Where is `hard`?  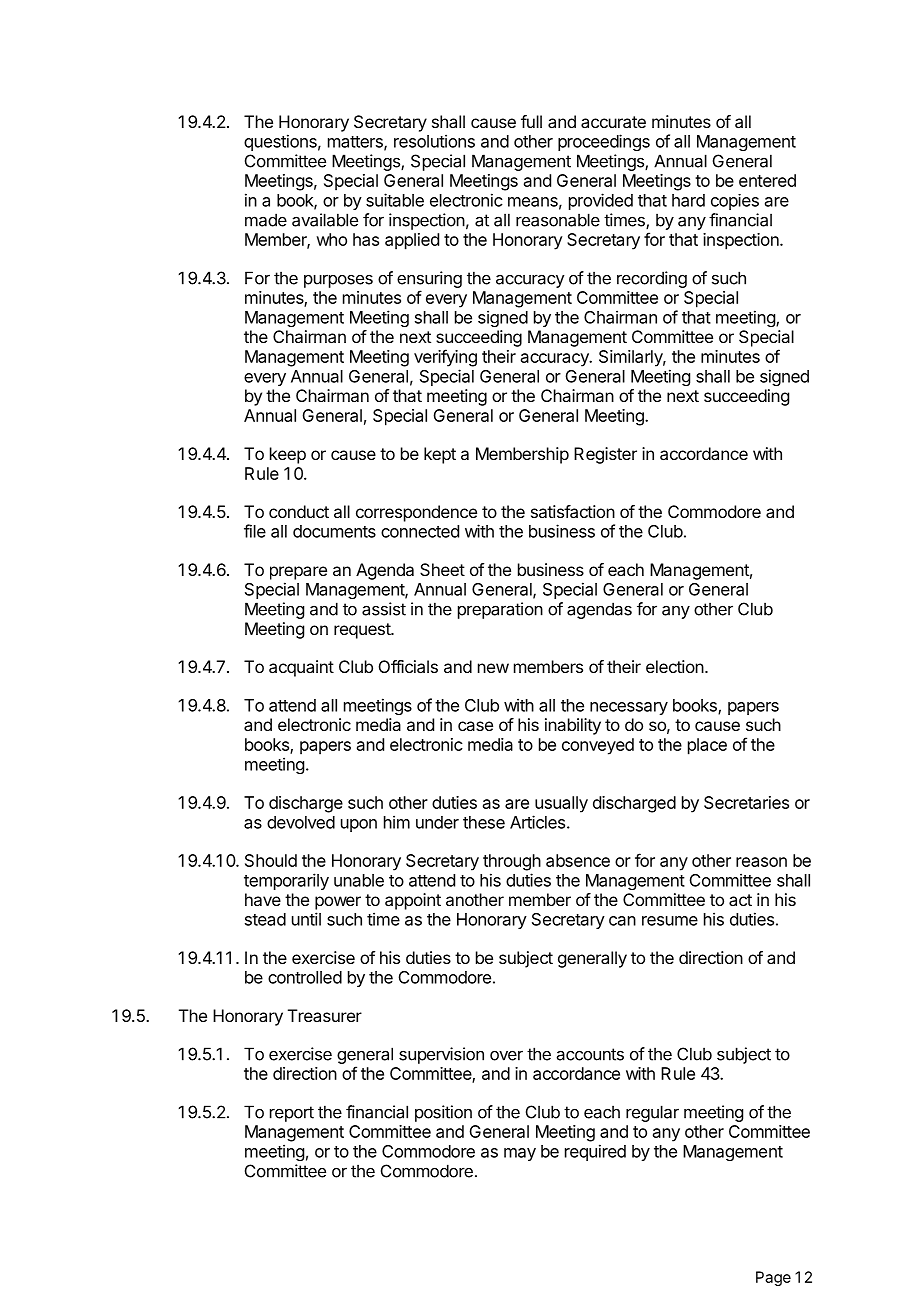 hard is located at coordinates (688, 200).
